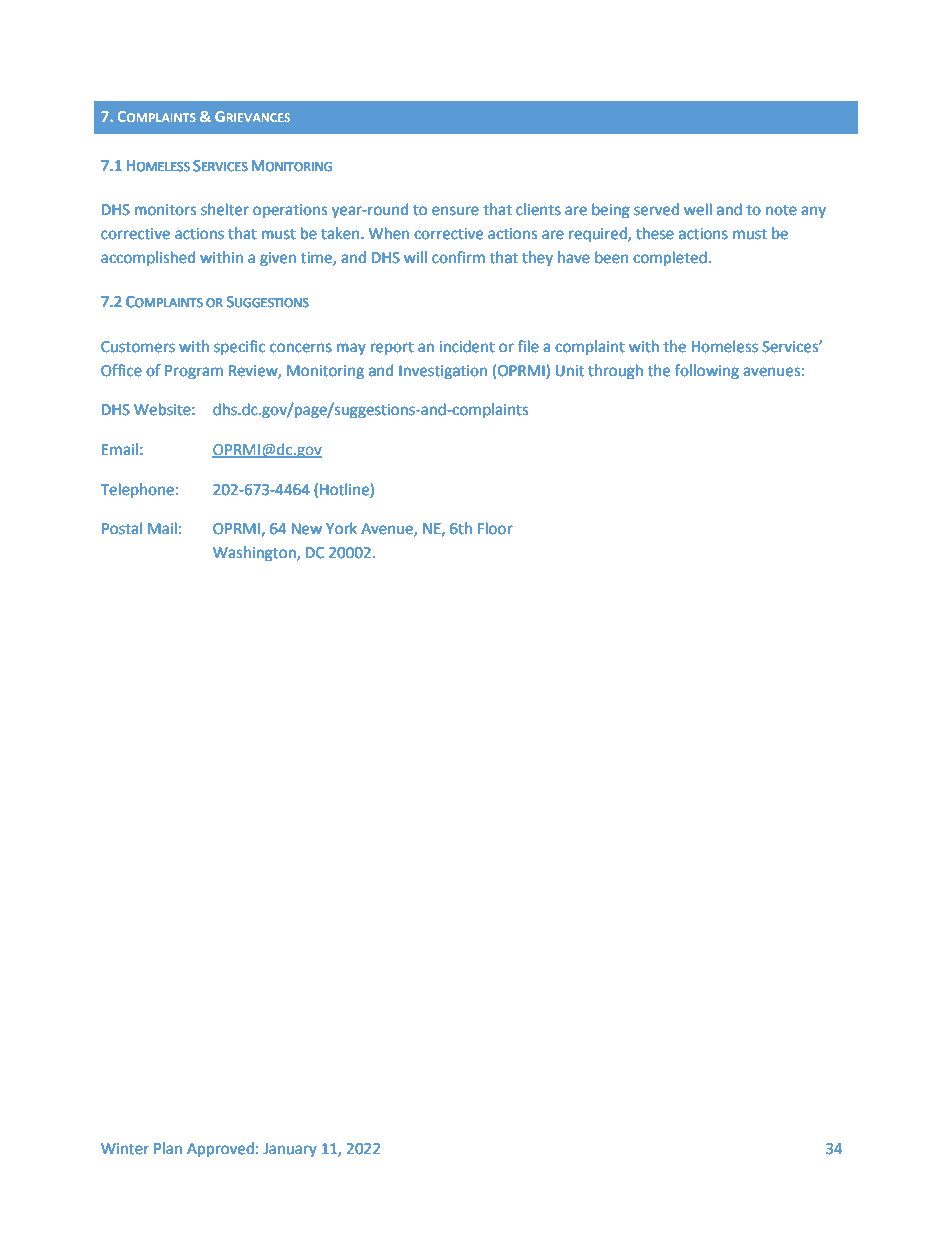 The width and height of the screenshot is (952, 1233). I want to click on New, so click(307, 529).
